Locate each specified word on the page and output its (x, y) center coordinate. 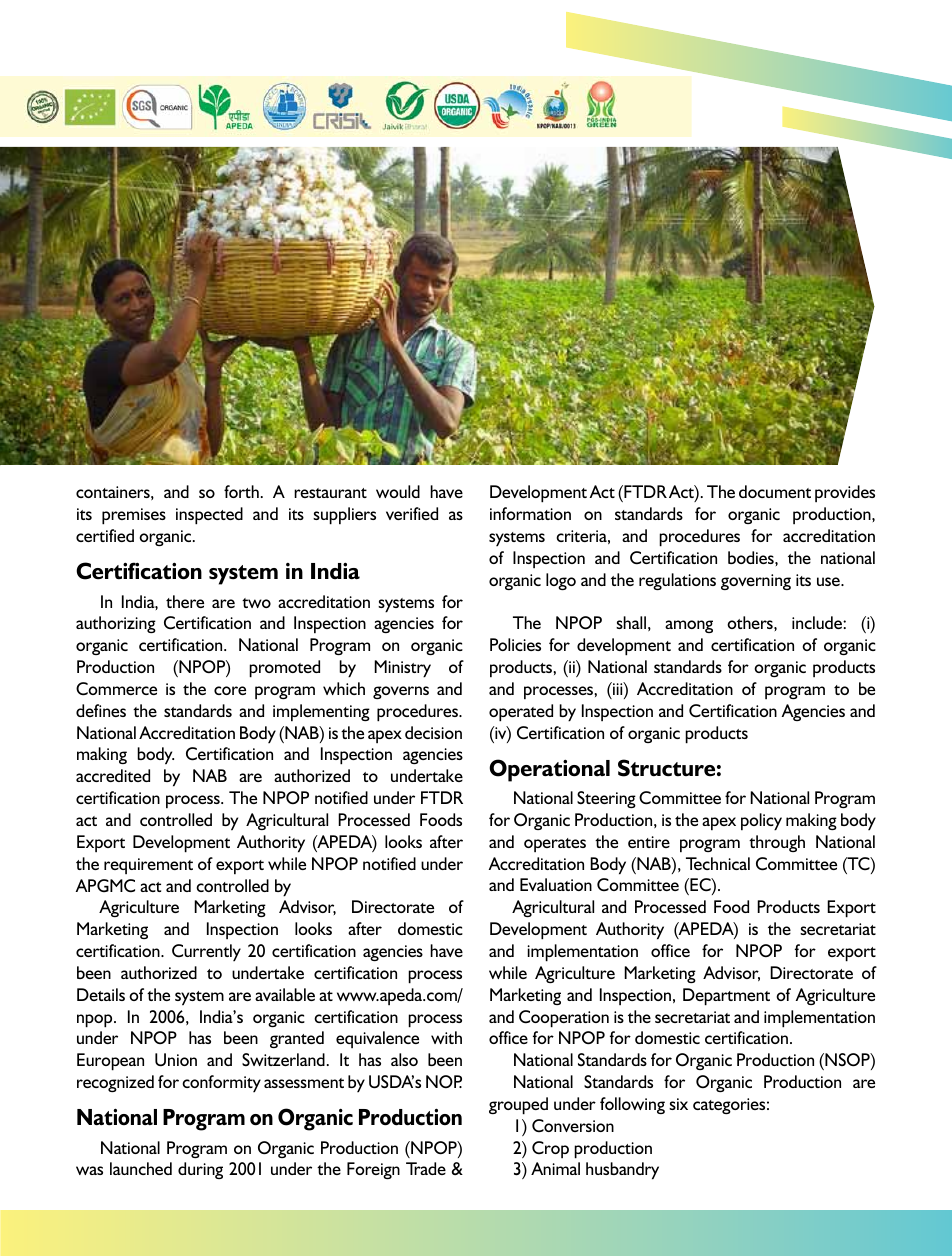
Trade (426, 1168)
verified (412, 513)
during (200, 1170)
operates (555, 845)
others (751, 622)
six (678, 1104)
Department (726, 997)
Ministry (402, 669)
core (230, 690)
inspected (209, 516)
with (446, 1037)
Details (101, 994)
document (775, 491)
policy (761, 822)
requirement (148, 866)
